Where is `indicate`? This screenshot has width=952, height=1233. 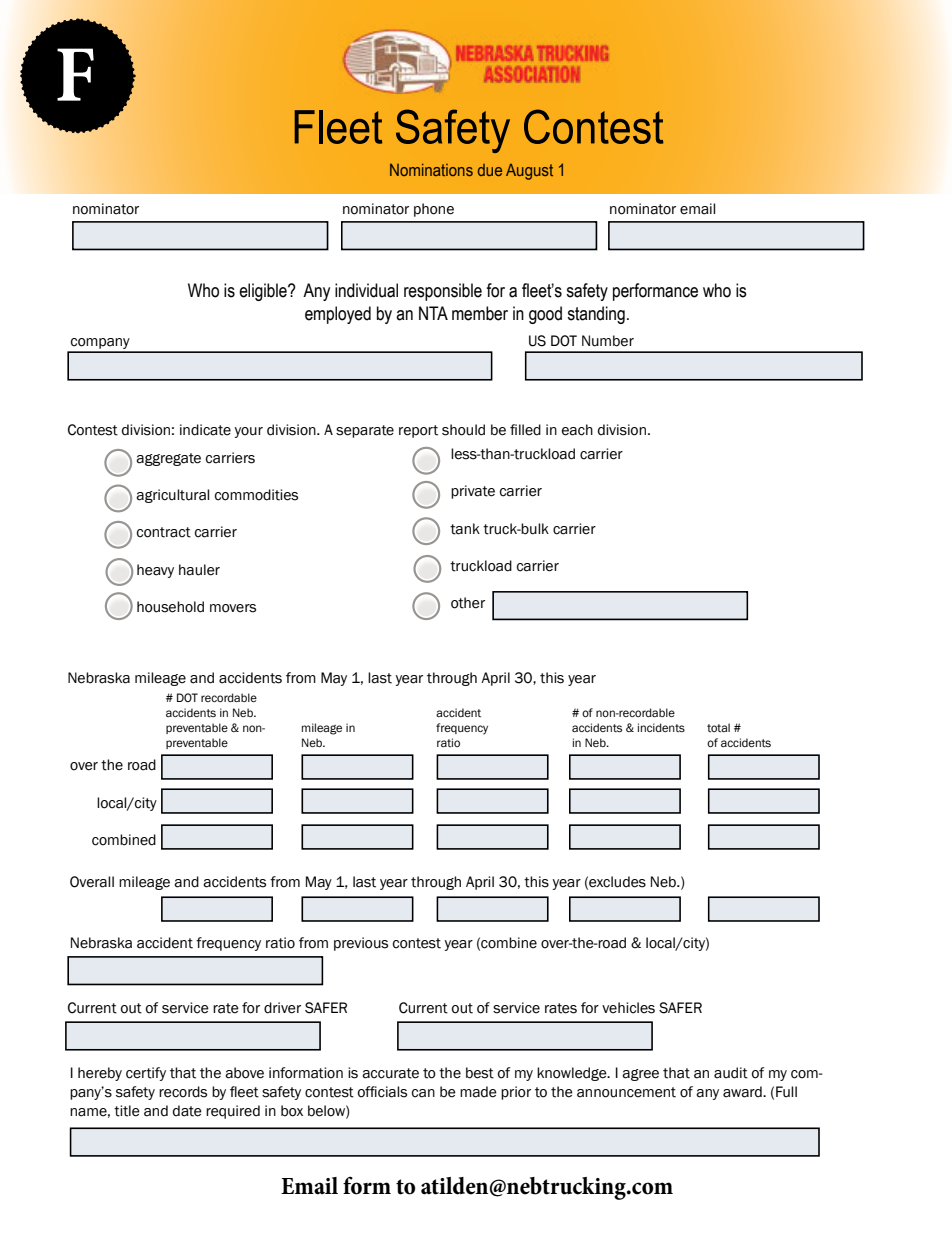
indicate is located at coordinates (205, 430).
